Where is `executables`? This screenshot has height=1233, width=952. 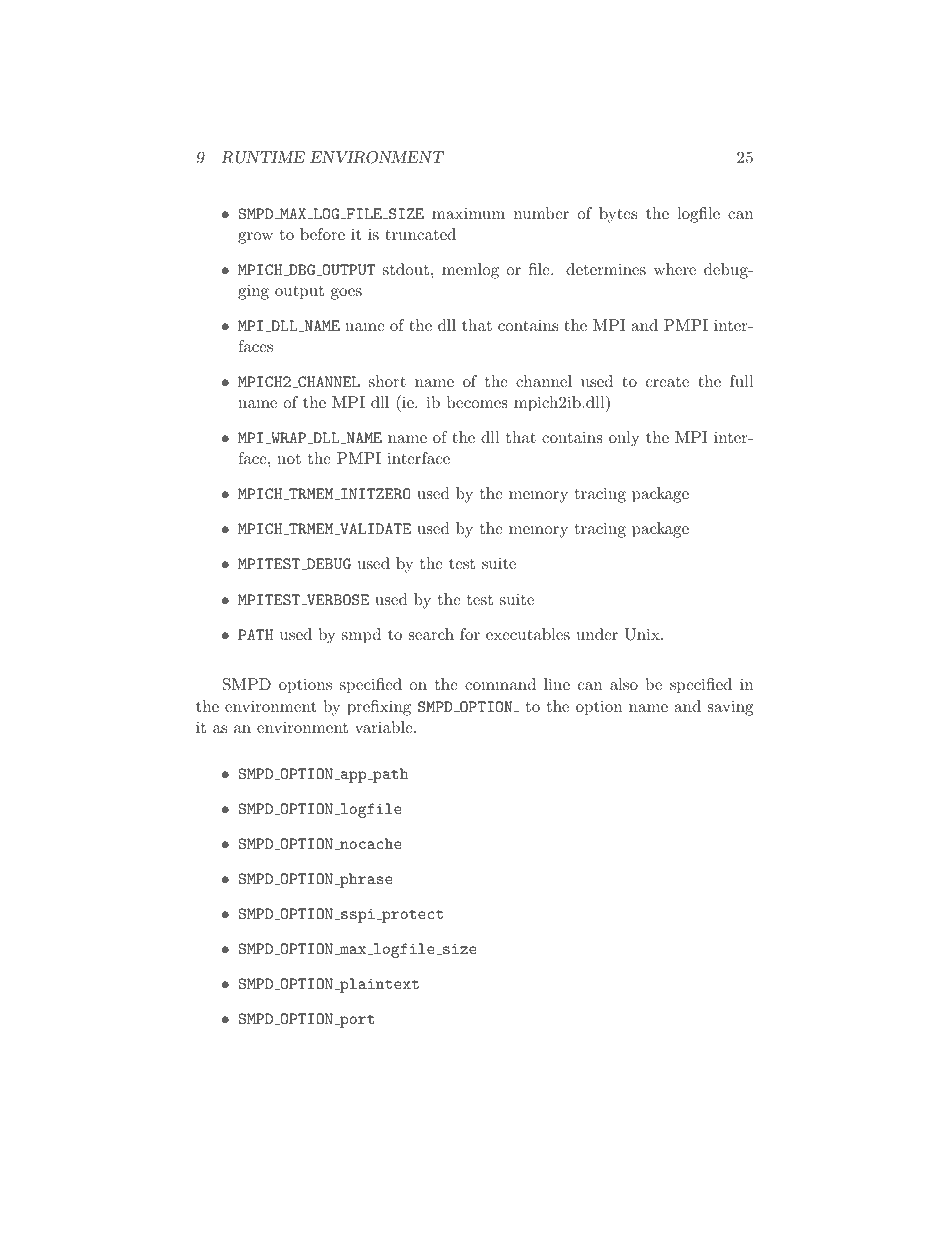
executables is located at coordinates (528, 634).
